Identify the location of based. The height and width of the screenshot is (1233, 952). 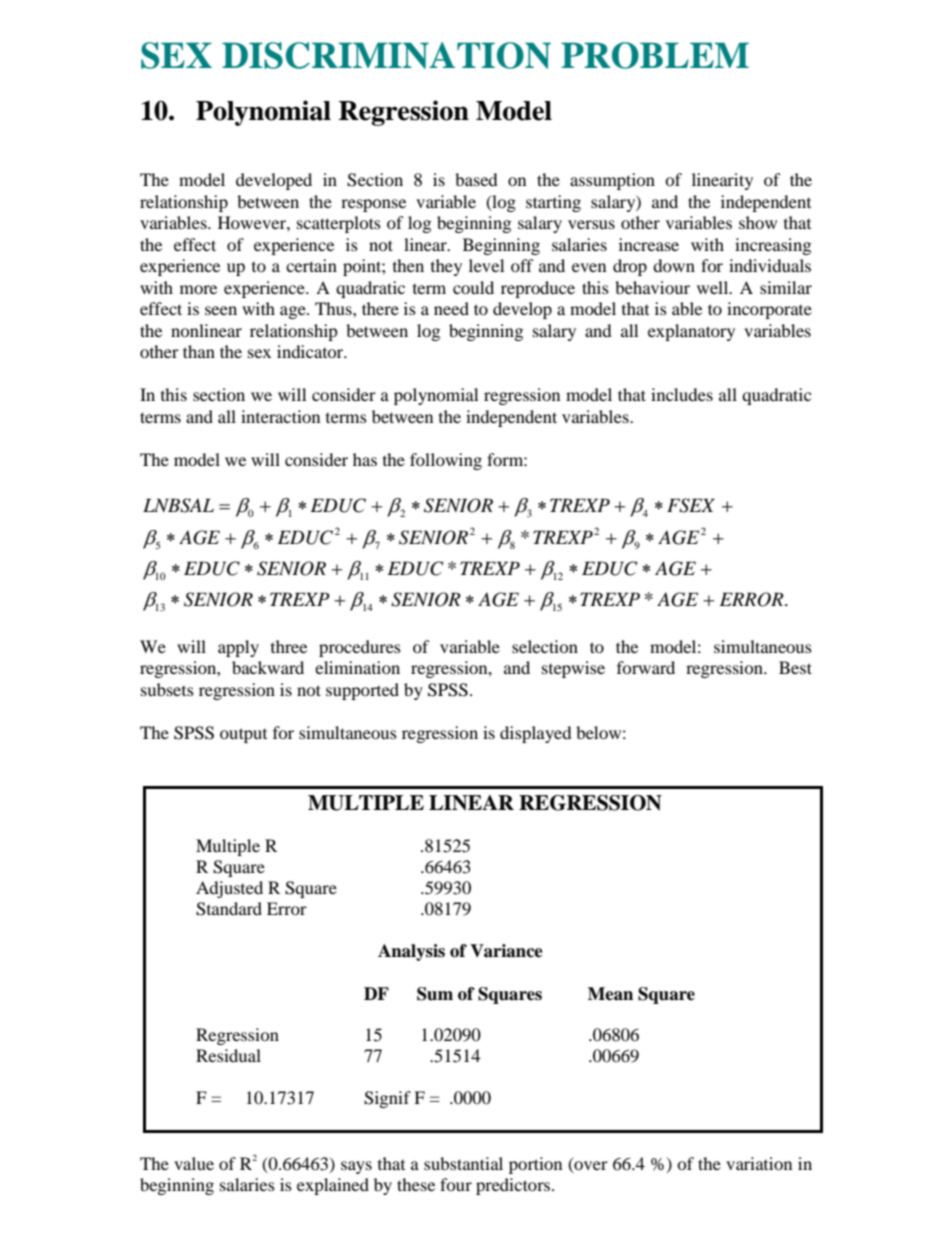
(476, 179).
